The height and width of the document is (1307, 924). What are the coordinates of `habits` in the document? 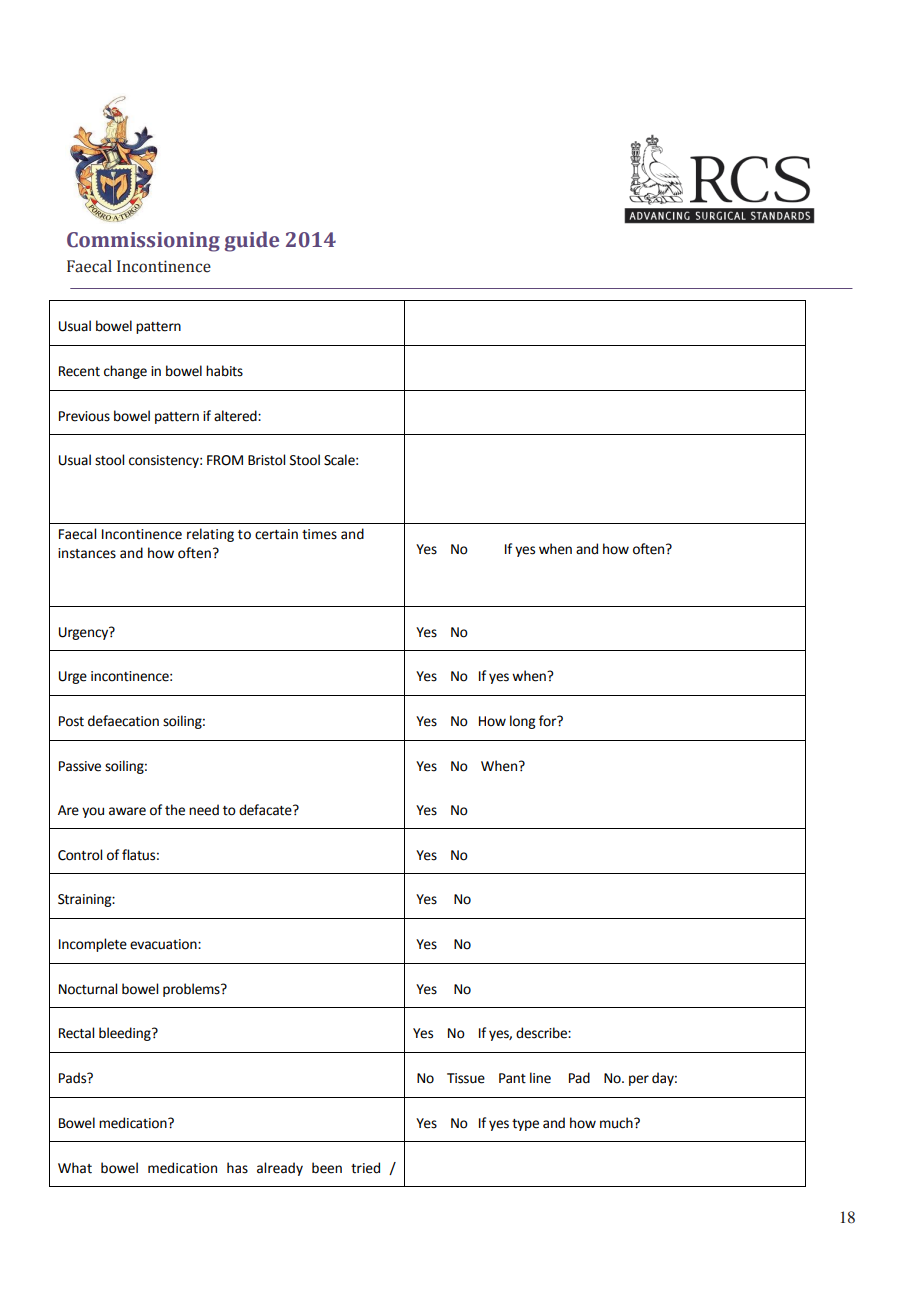 It's located at (224, 371).
